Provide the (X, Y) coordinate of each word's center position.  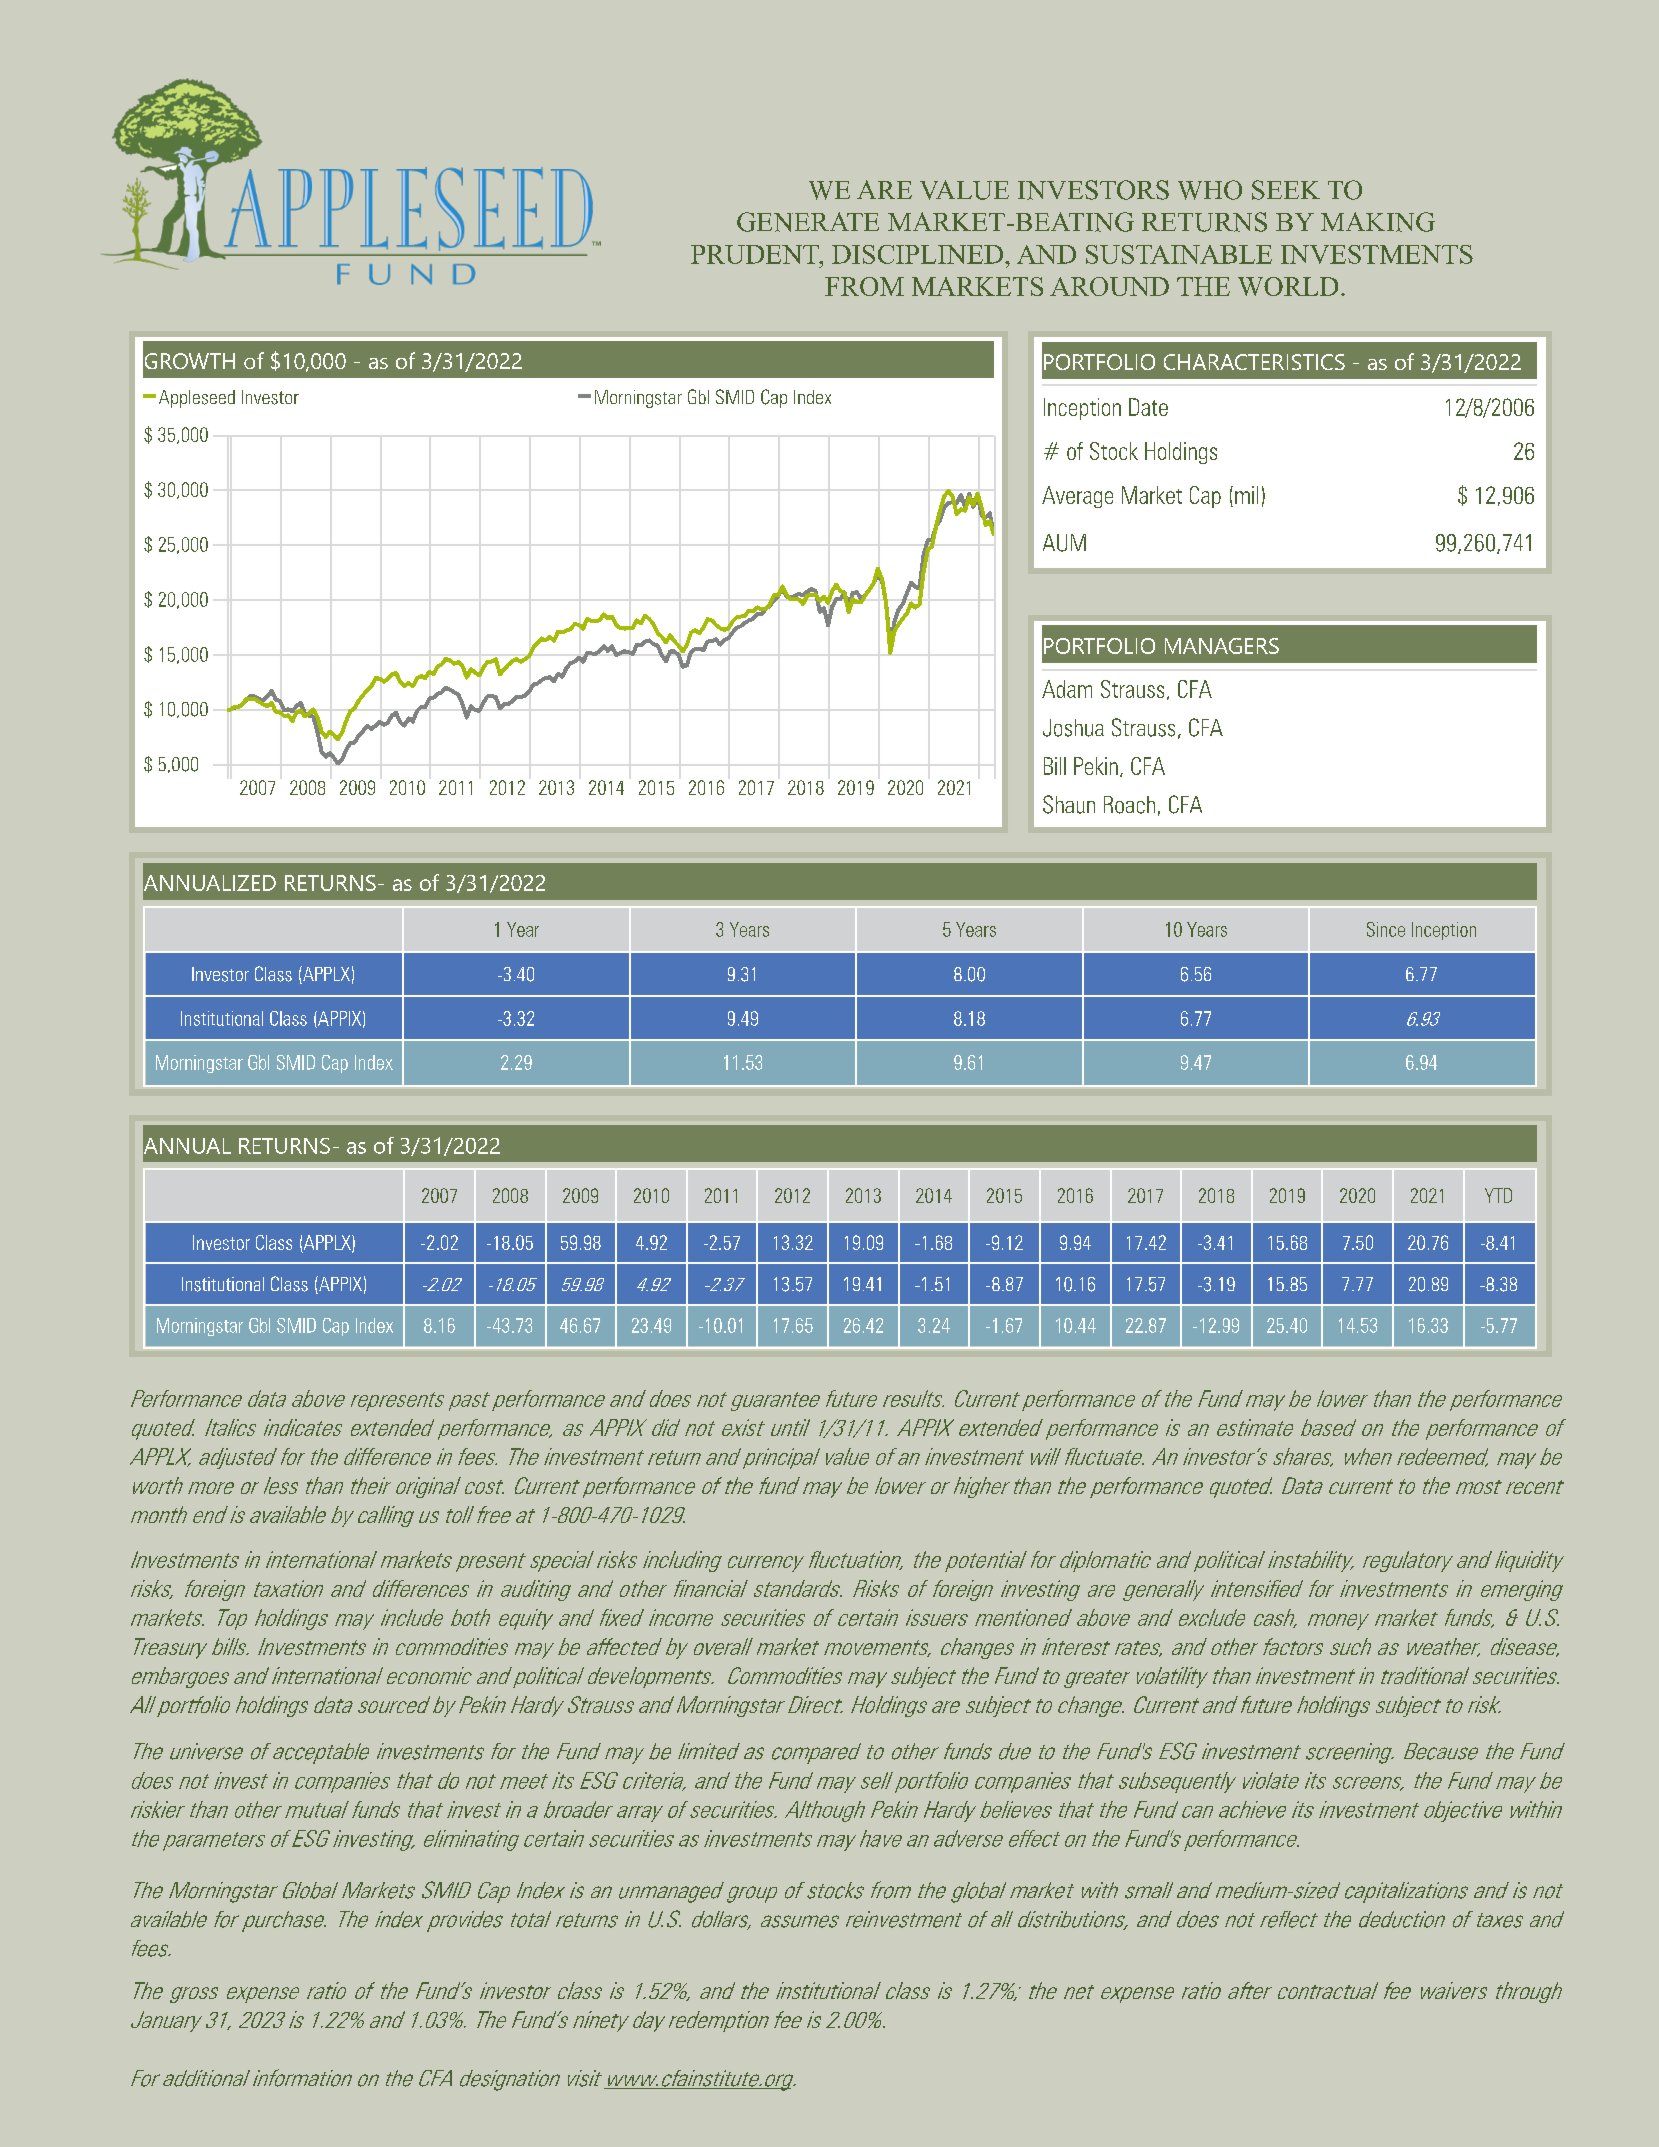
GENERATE (808, 222)
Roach (1129, 805)
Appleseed (197, 399)
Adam (1067, 689)
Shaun (1069, 804)
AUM (1064, 543)
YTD (1498, 1195)
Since (1386, 929)
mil (1246, 495)
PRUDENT (756, 254)
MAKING (1378, 222)
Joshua (1073, 728)
